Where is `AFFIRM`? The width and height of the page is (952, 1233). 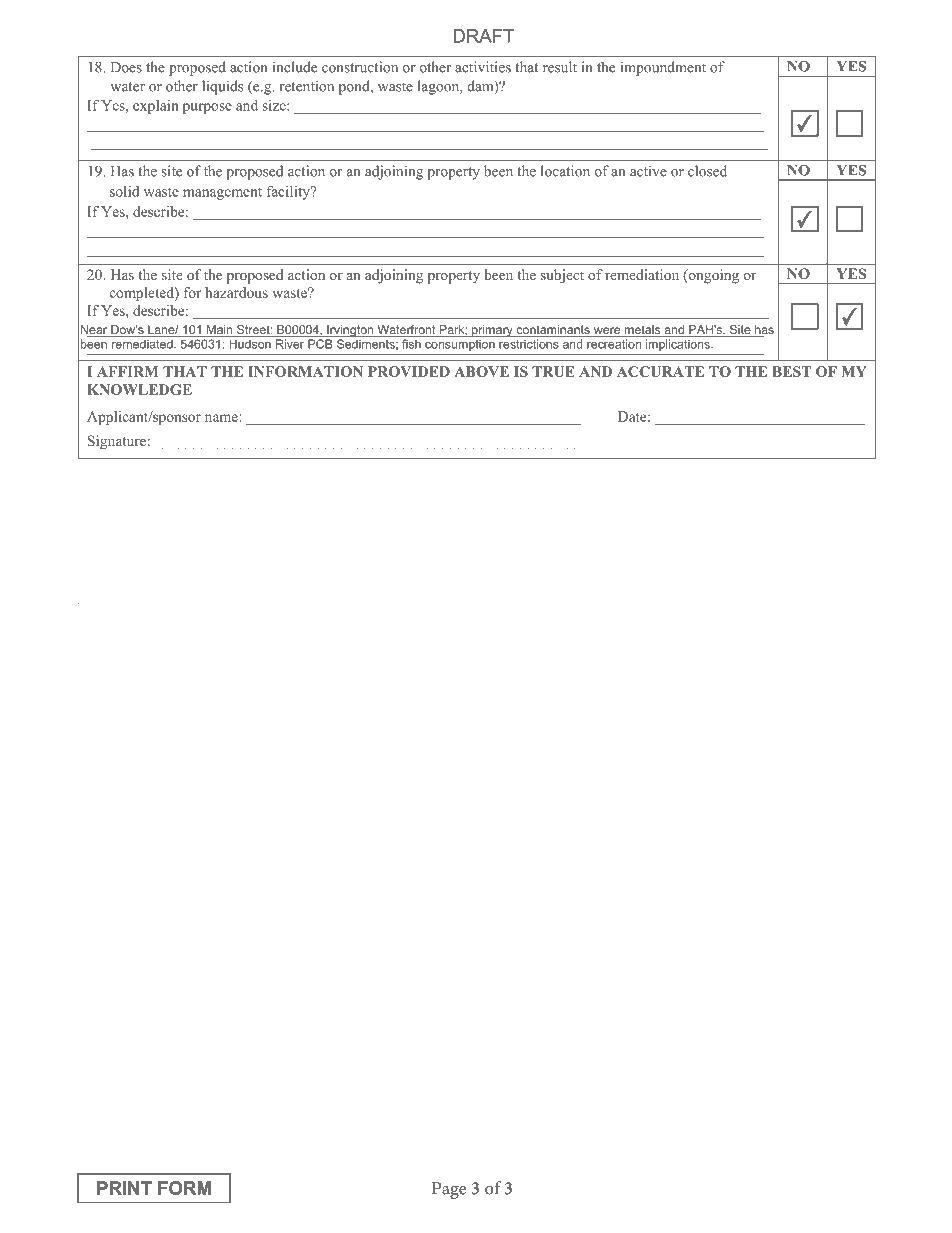
AFFIRM is located at coordinates (127, 371).
